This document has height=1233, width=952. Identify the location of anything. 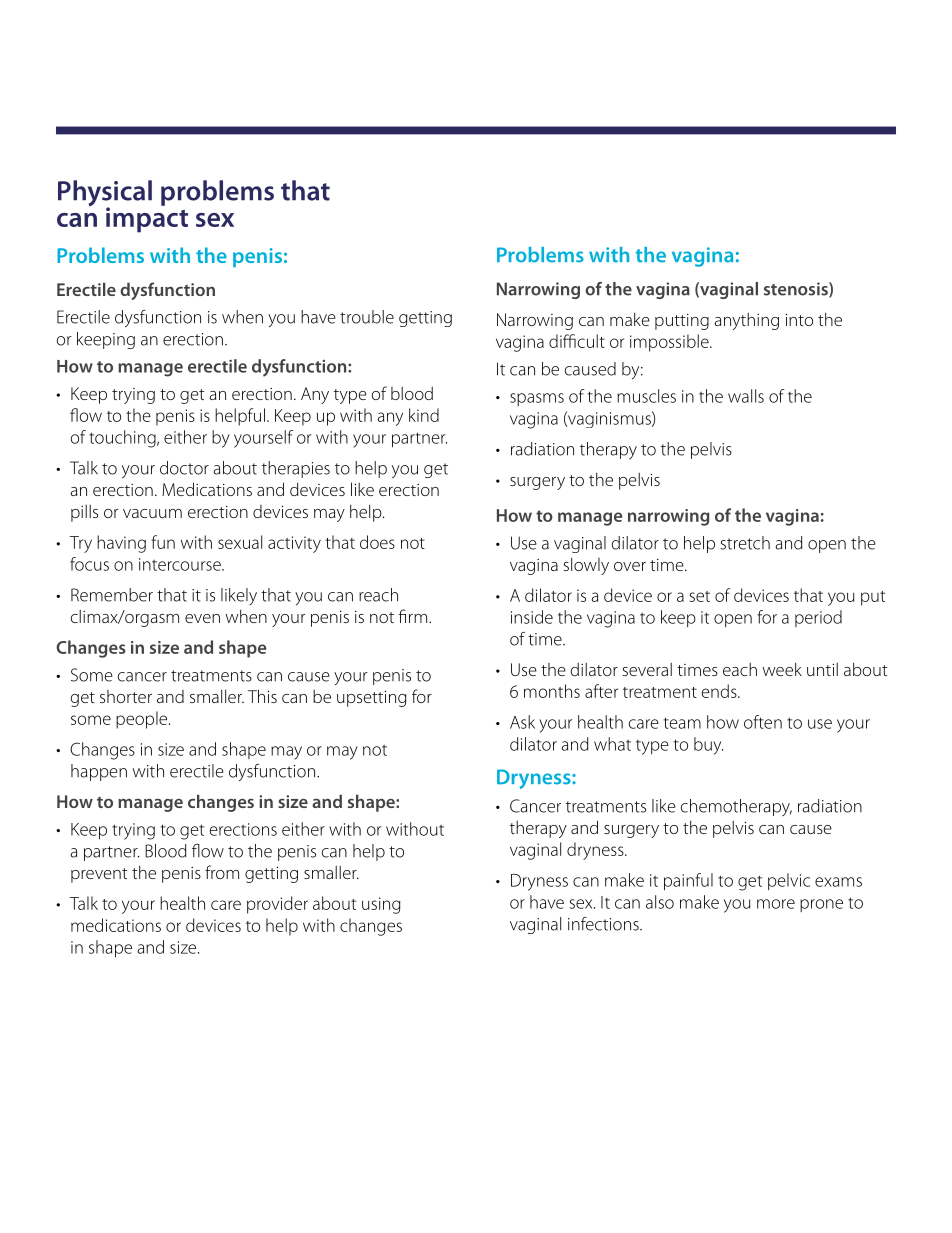
(746, 321).
